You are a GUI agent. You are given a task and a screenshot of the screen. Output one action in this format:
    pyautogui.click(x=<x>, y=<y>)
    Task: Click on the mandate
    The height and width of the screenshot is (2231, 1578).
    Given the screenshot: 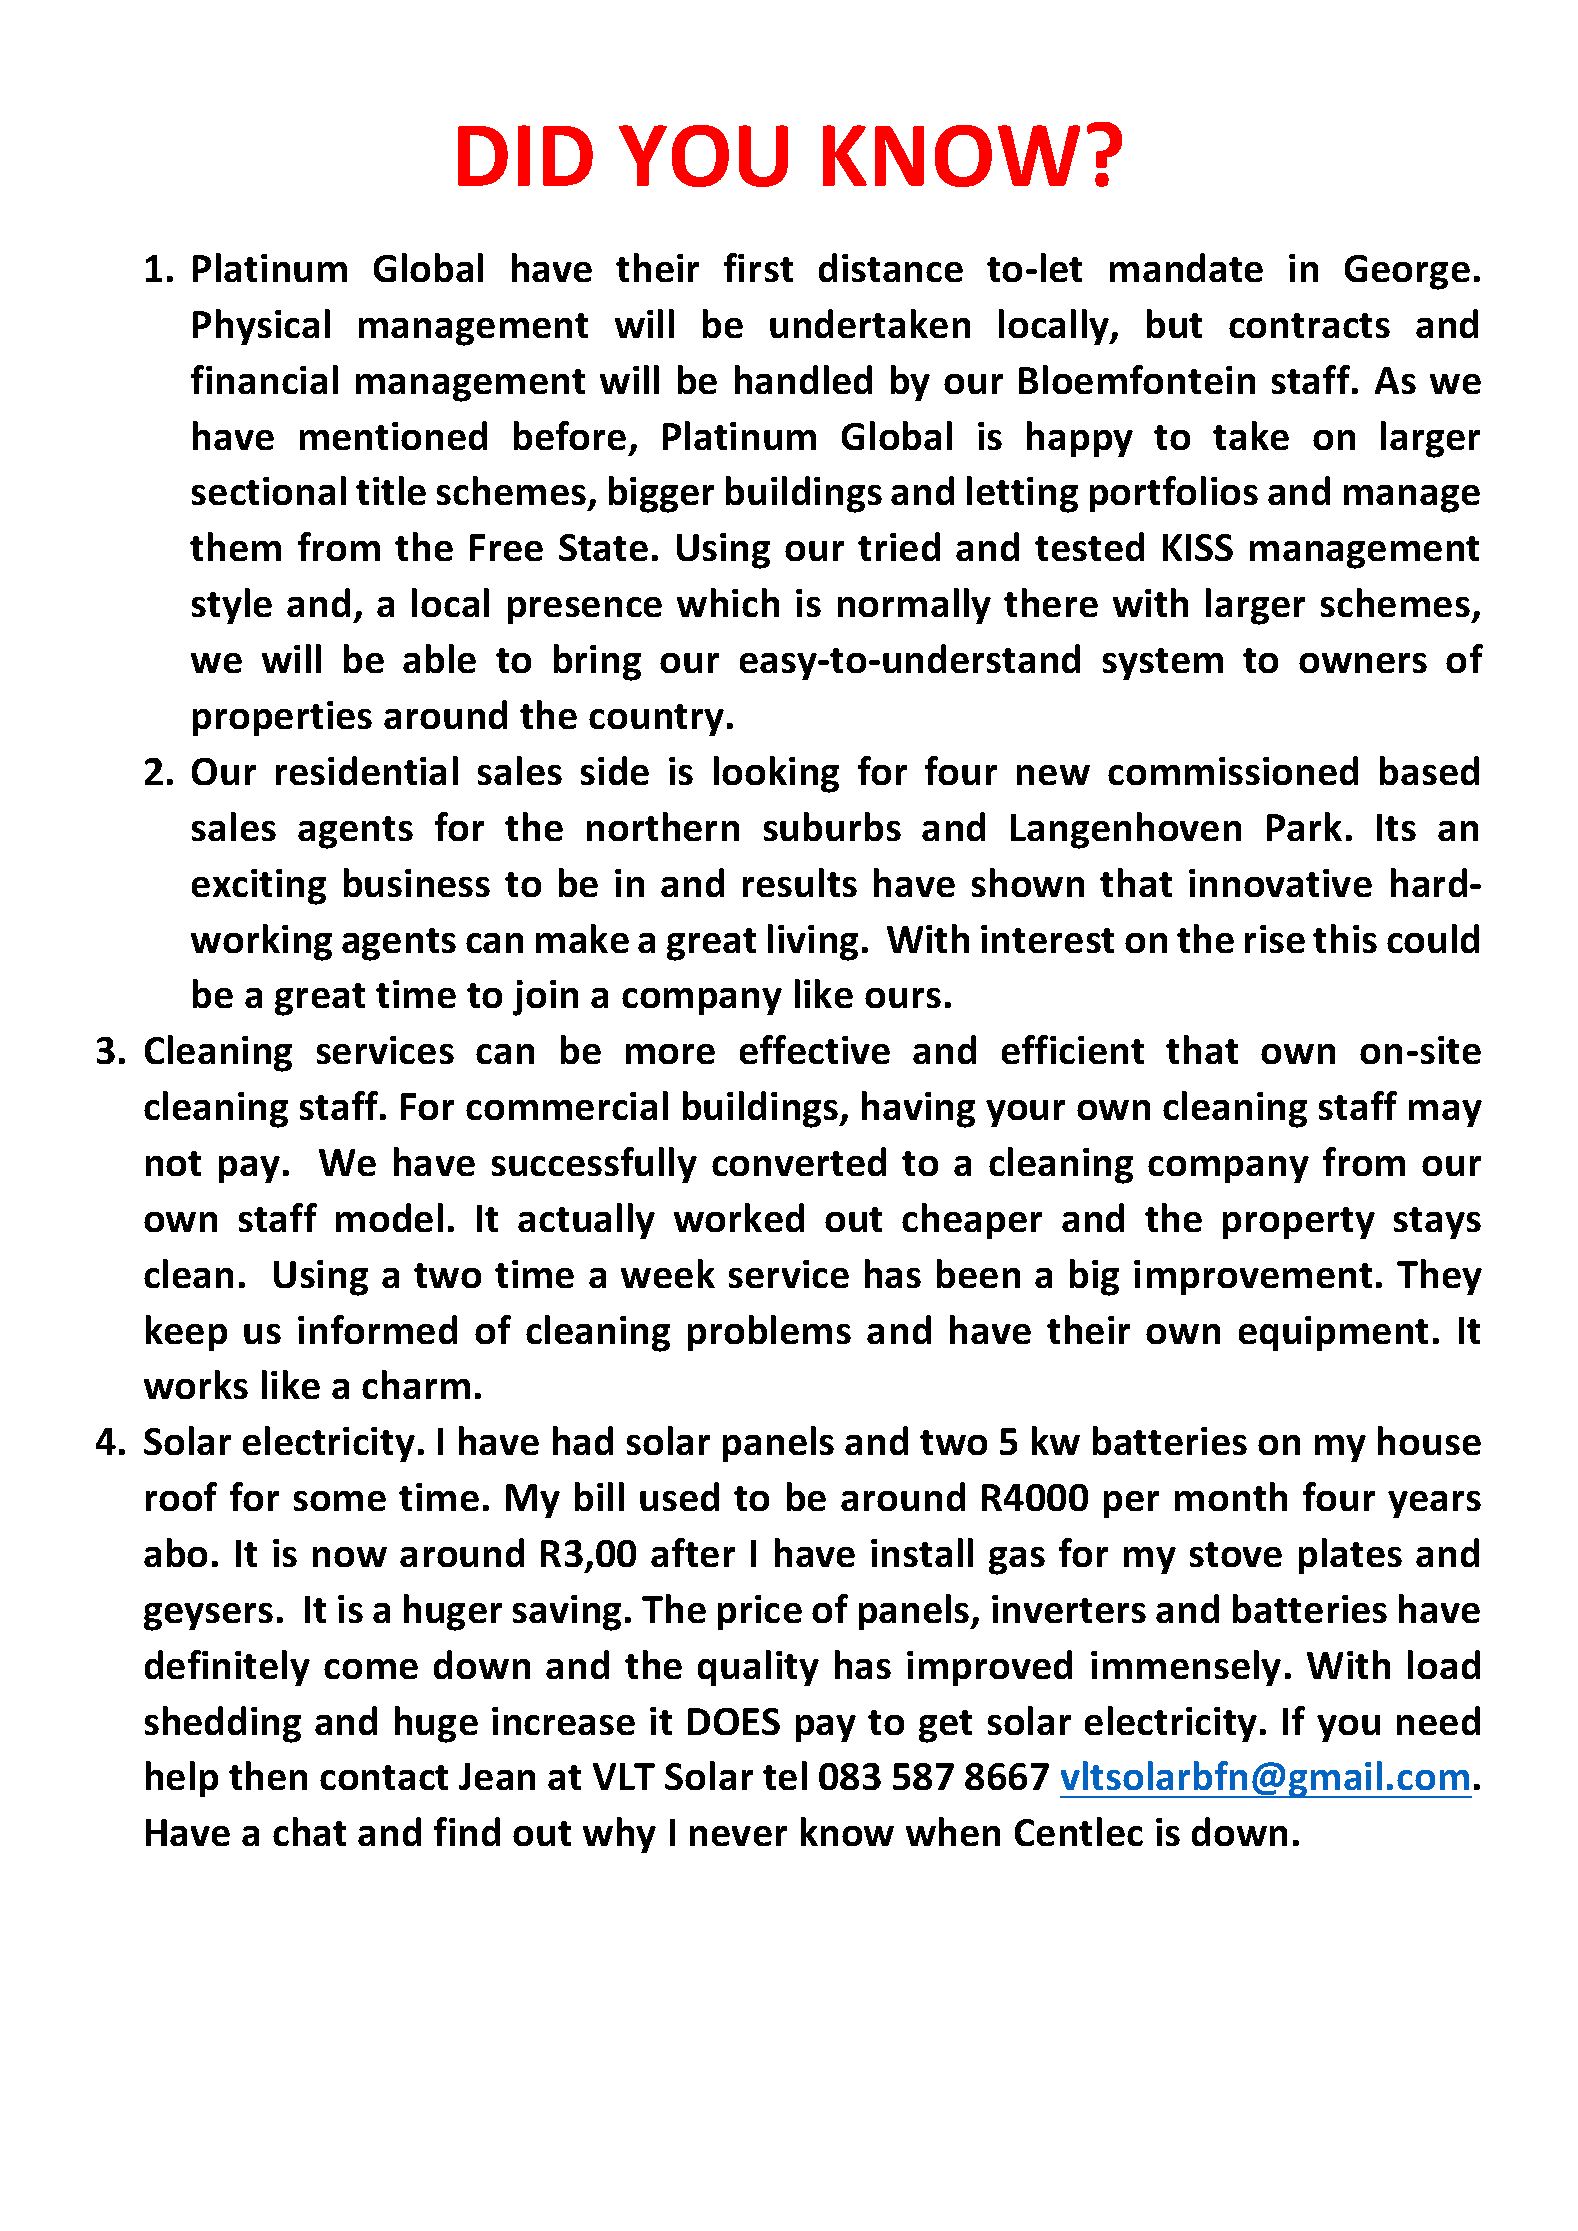 What is the action you would take?
    pyautogui.click(x=1186, y=267)
